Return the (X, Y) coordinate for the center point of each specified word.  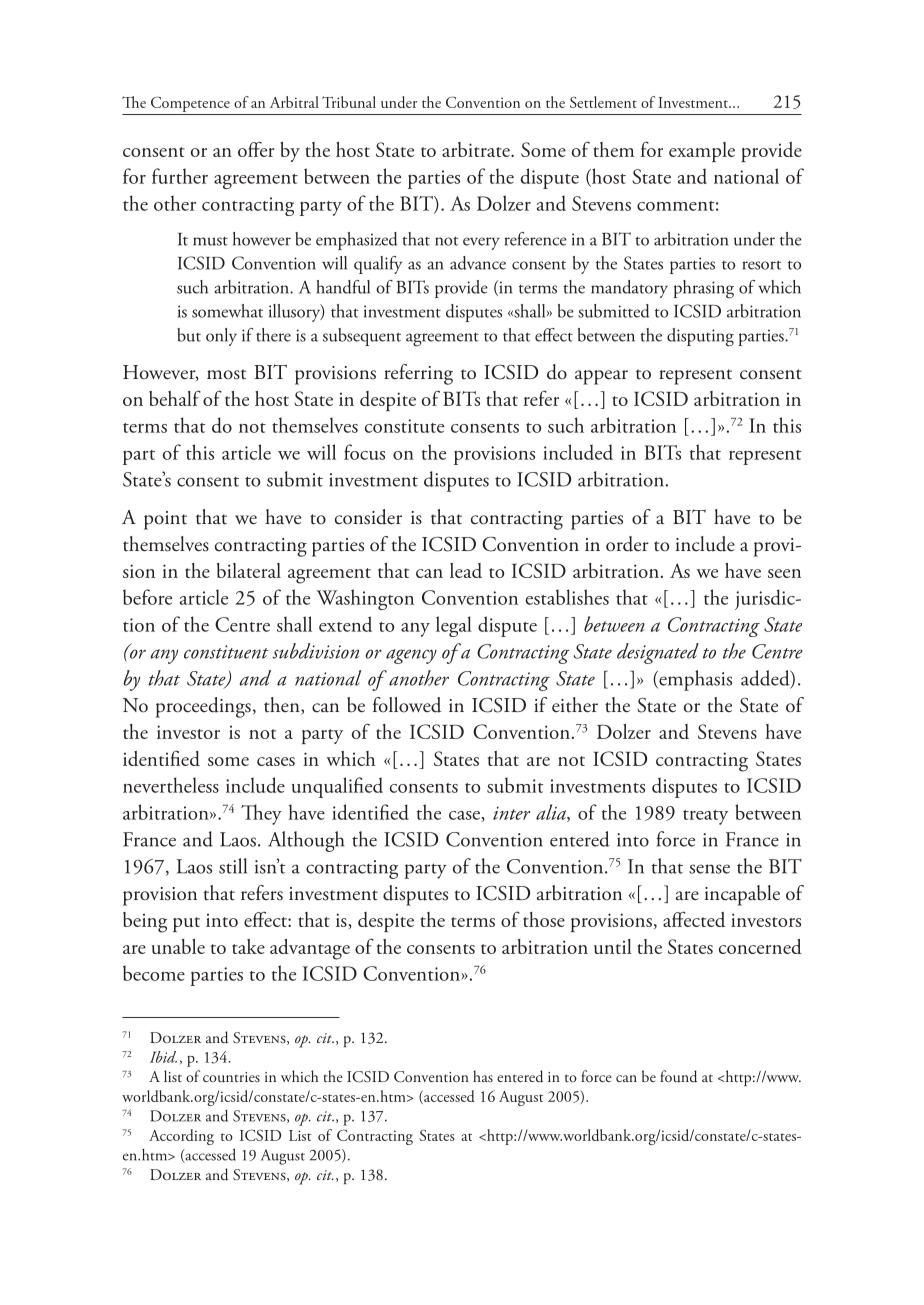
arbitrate (477, 149)
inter (511, 813)
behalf (175, 398)
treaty (705, 817)
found (678, 1076)
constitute (404, 426)
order (627, 544)
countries (231, 1077)
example (702, 152)
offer (256, 149)
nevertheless (171, 785)
